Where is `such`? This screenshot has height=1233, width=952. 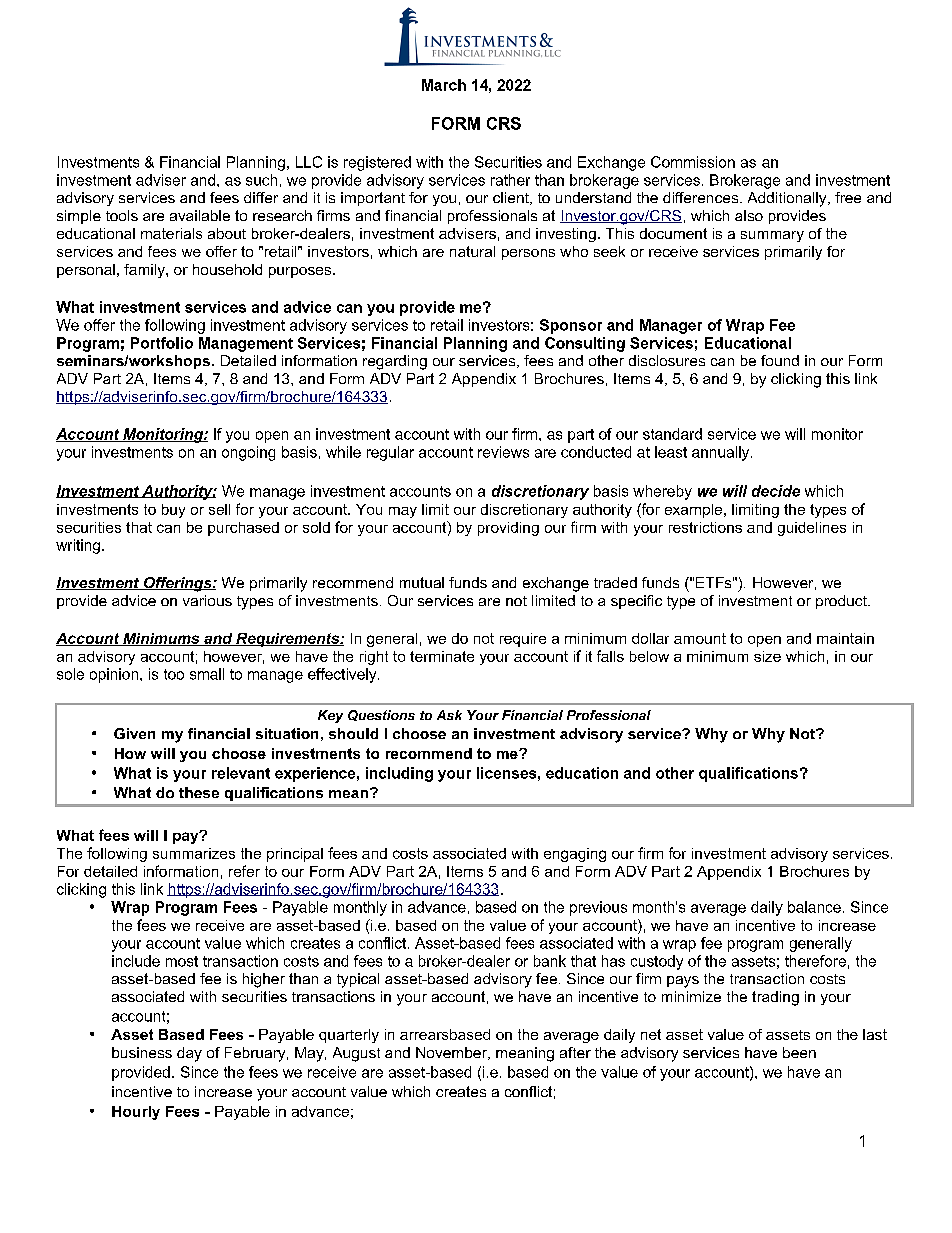 such is located at coordinates (261, 180).
